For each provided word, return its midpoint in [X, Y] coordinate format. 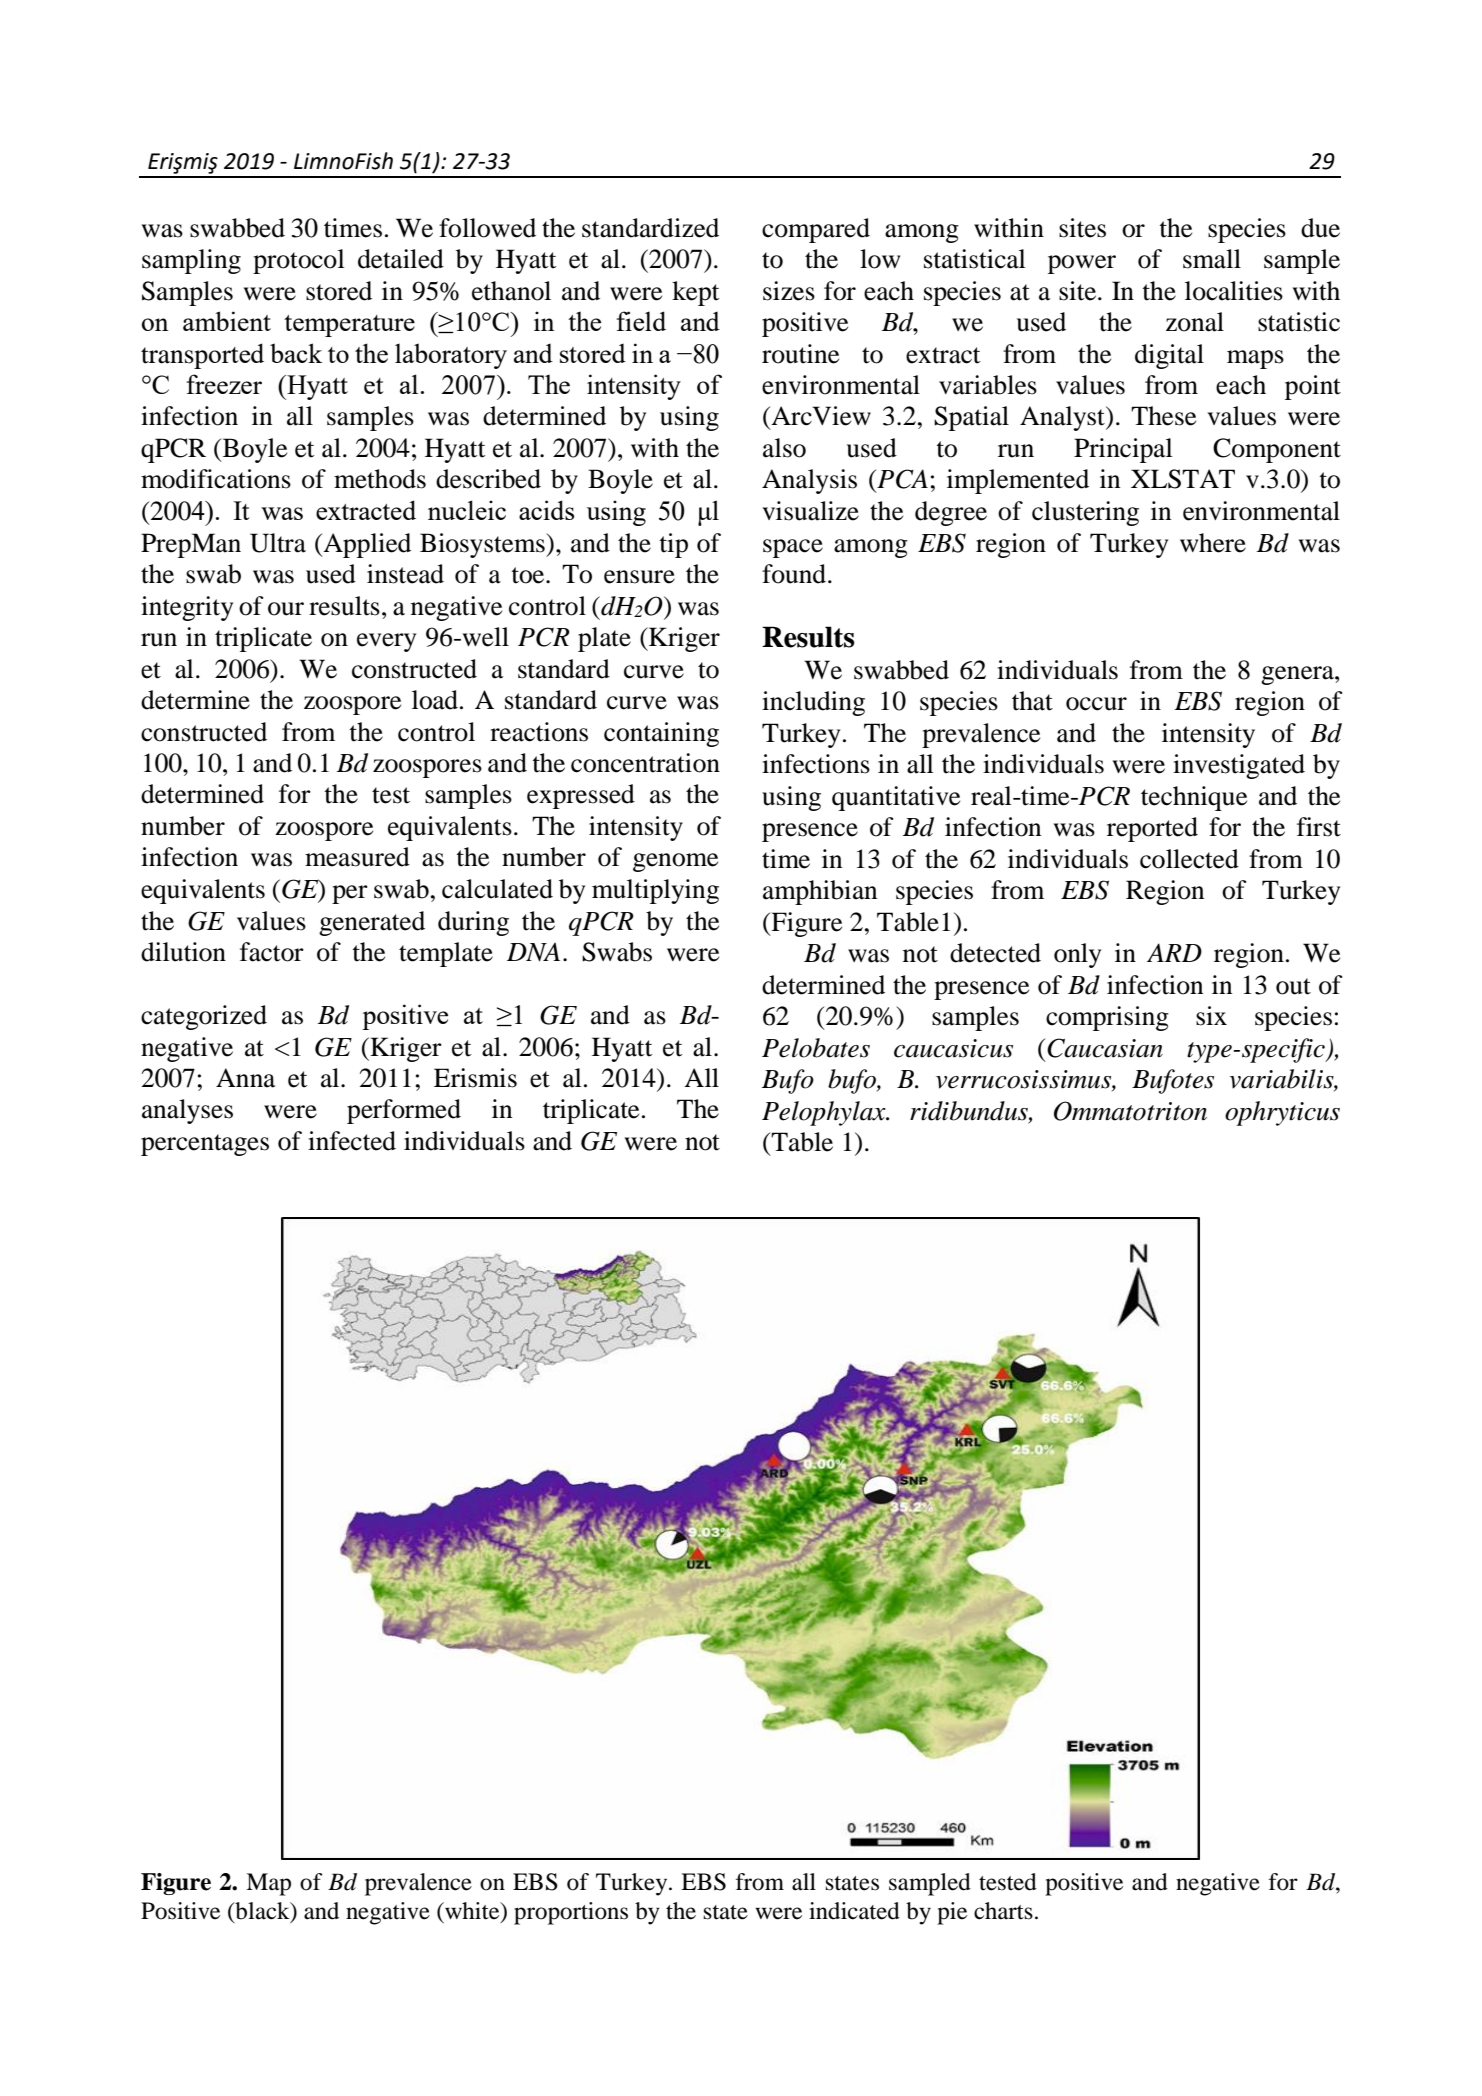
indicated [854, 1911]
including [813, 703]
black [262, 1911]
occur [1096, 704]
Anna [245, 1078]
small [1212, 259]
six [1211, 1016]
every [386, 642]
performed [404, 1111]
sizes [789, 291]
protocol [299, 261]
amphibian [820, 892]
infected [352, 1141]
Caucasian [1105, 1048]
